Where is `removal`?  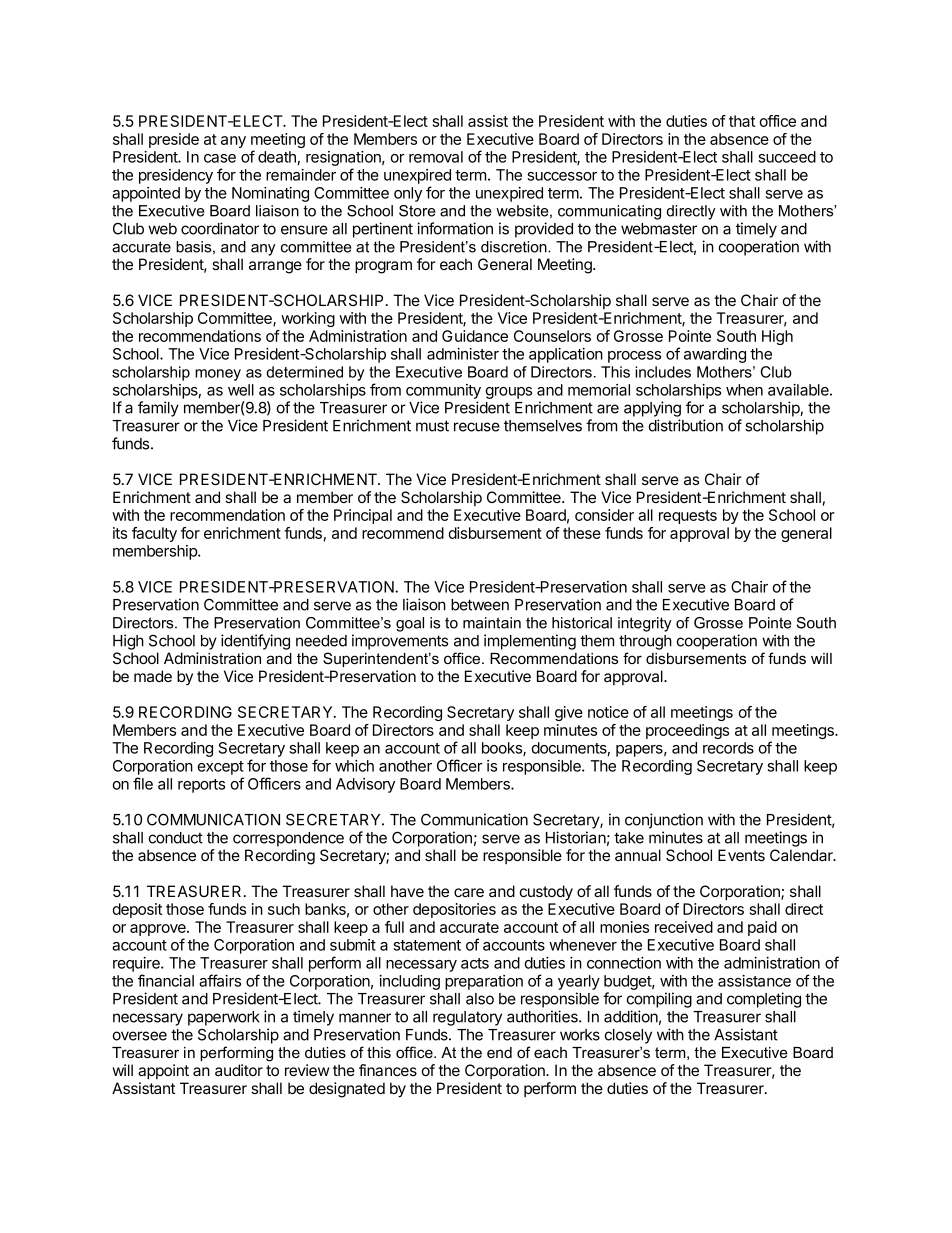
removal is located at coordinates (436, 157).
